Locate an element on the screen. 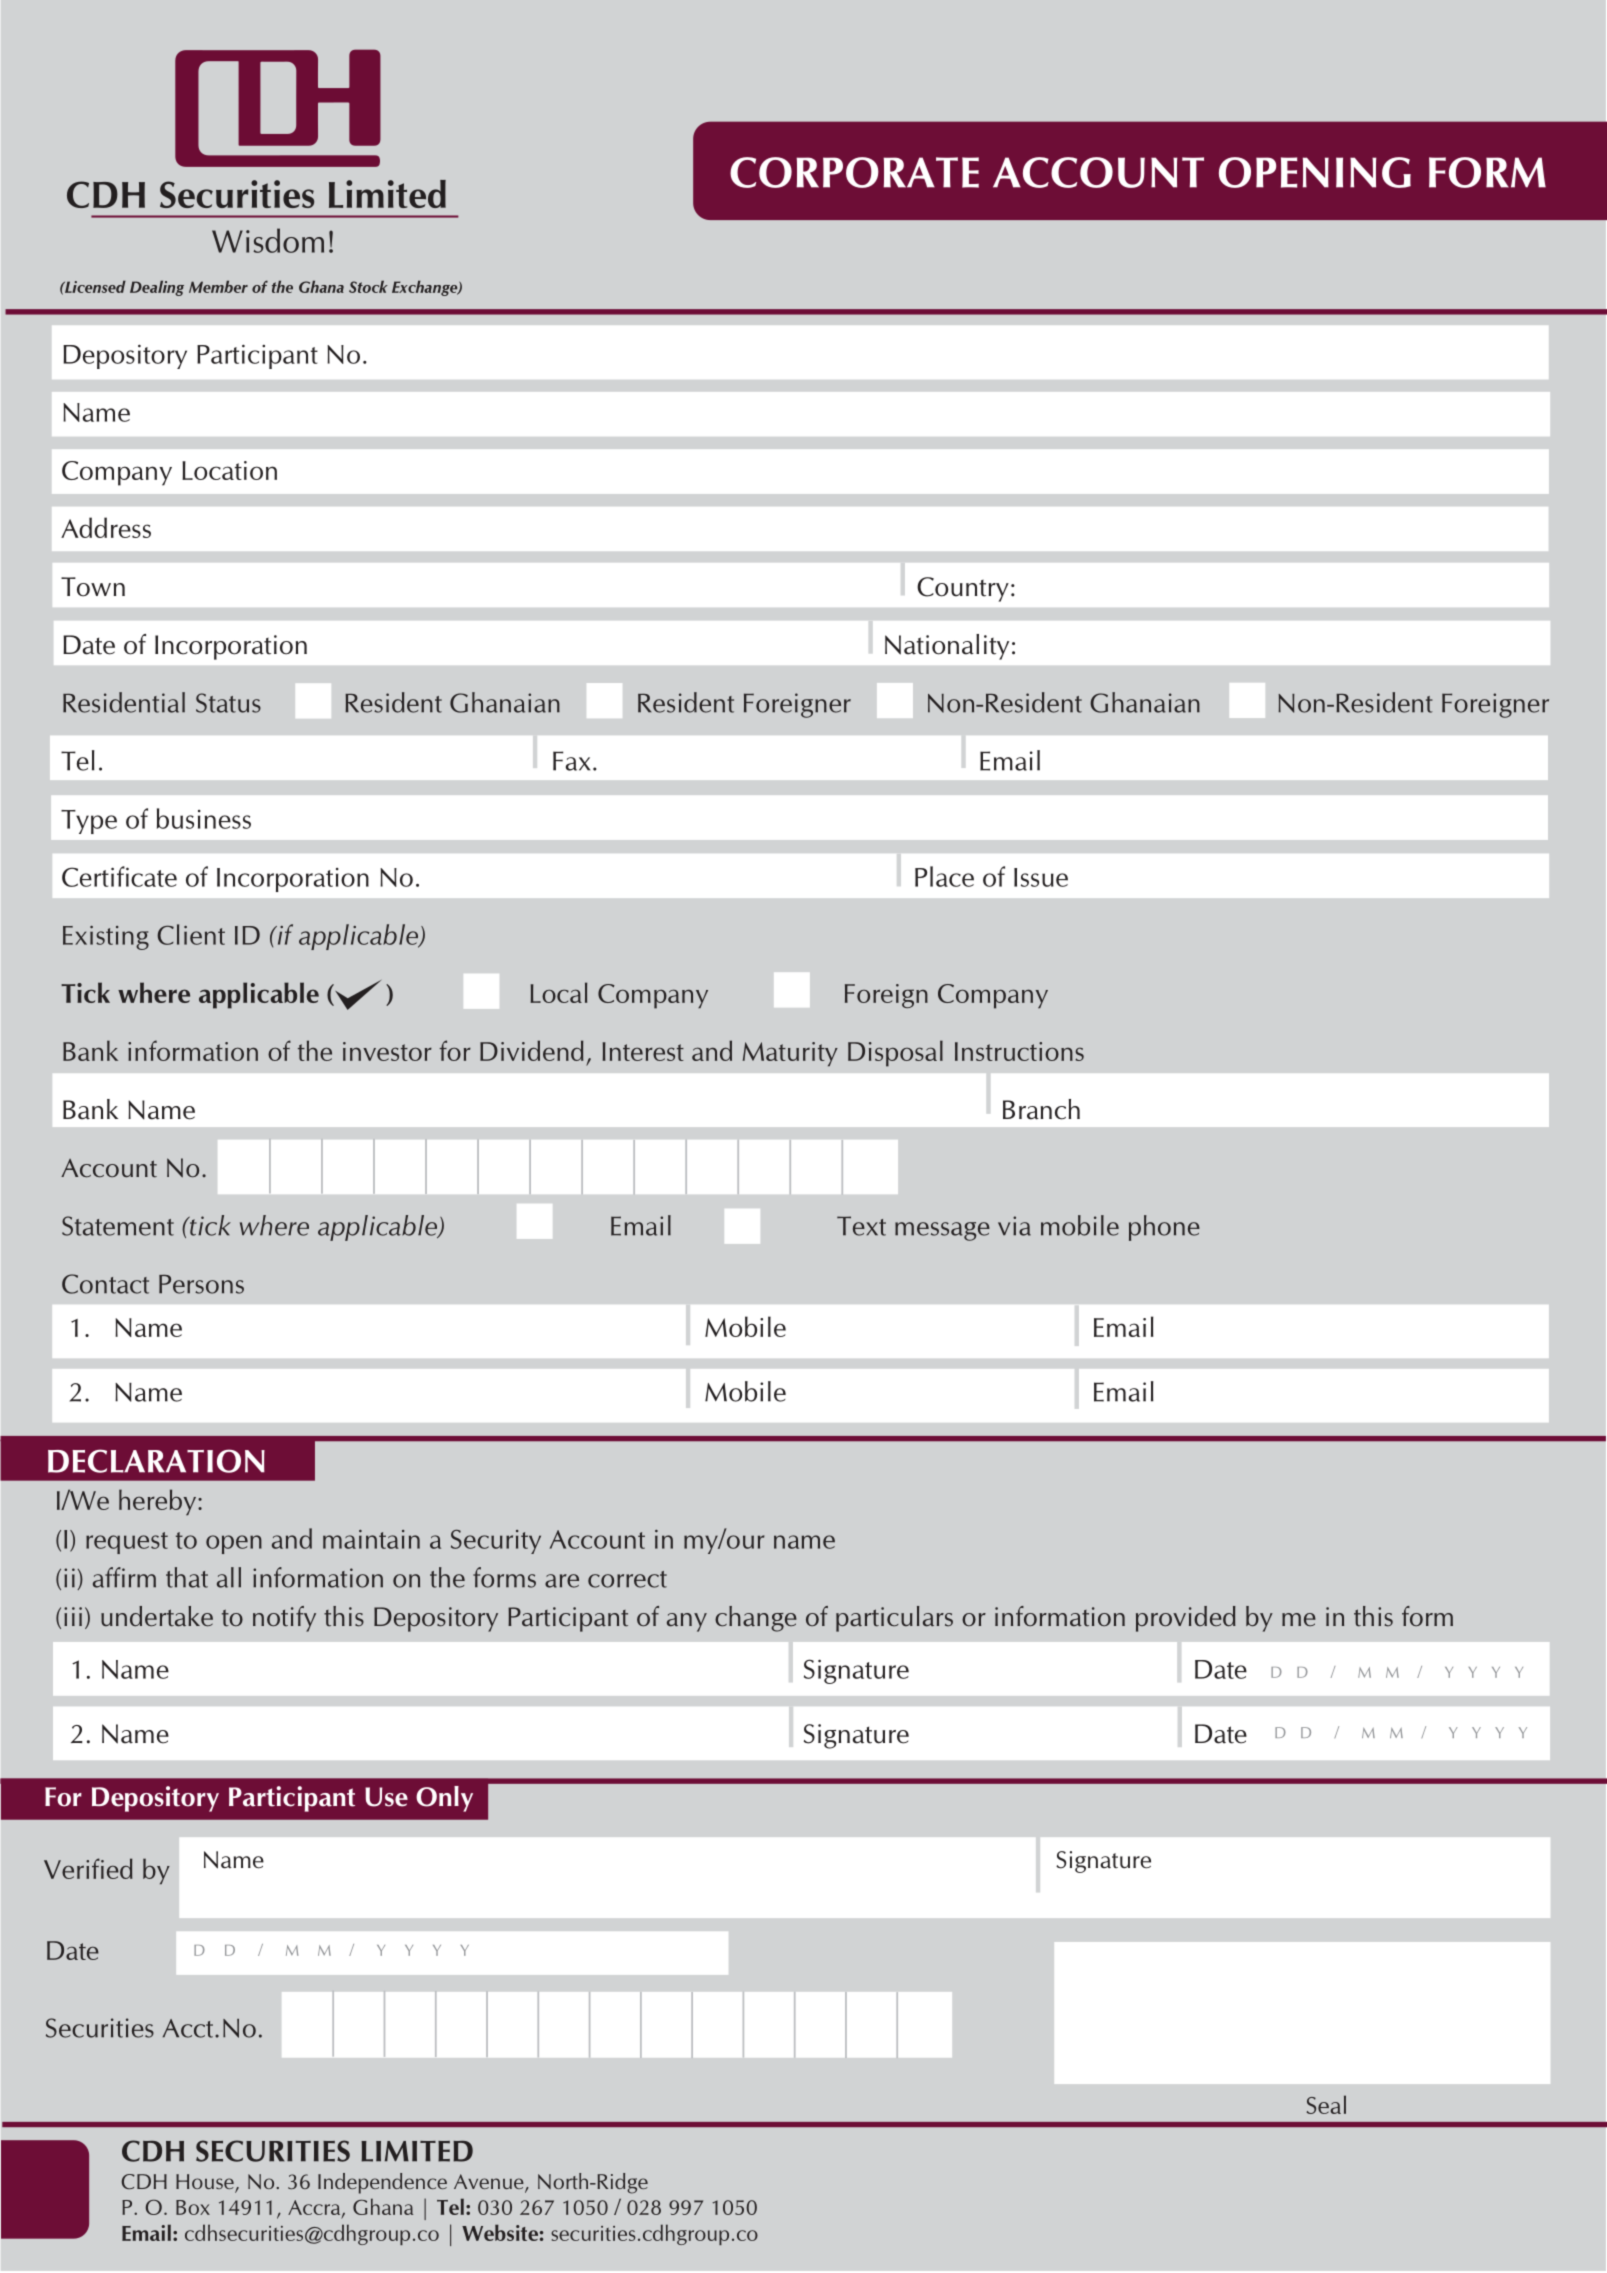  House is located at coordinates (206, 2183).
